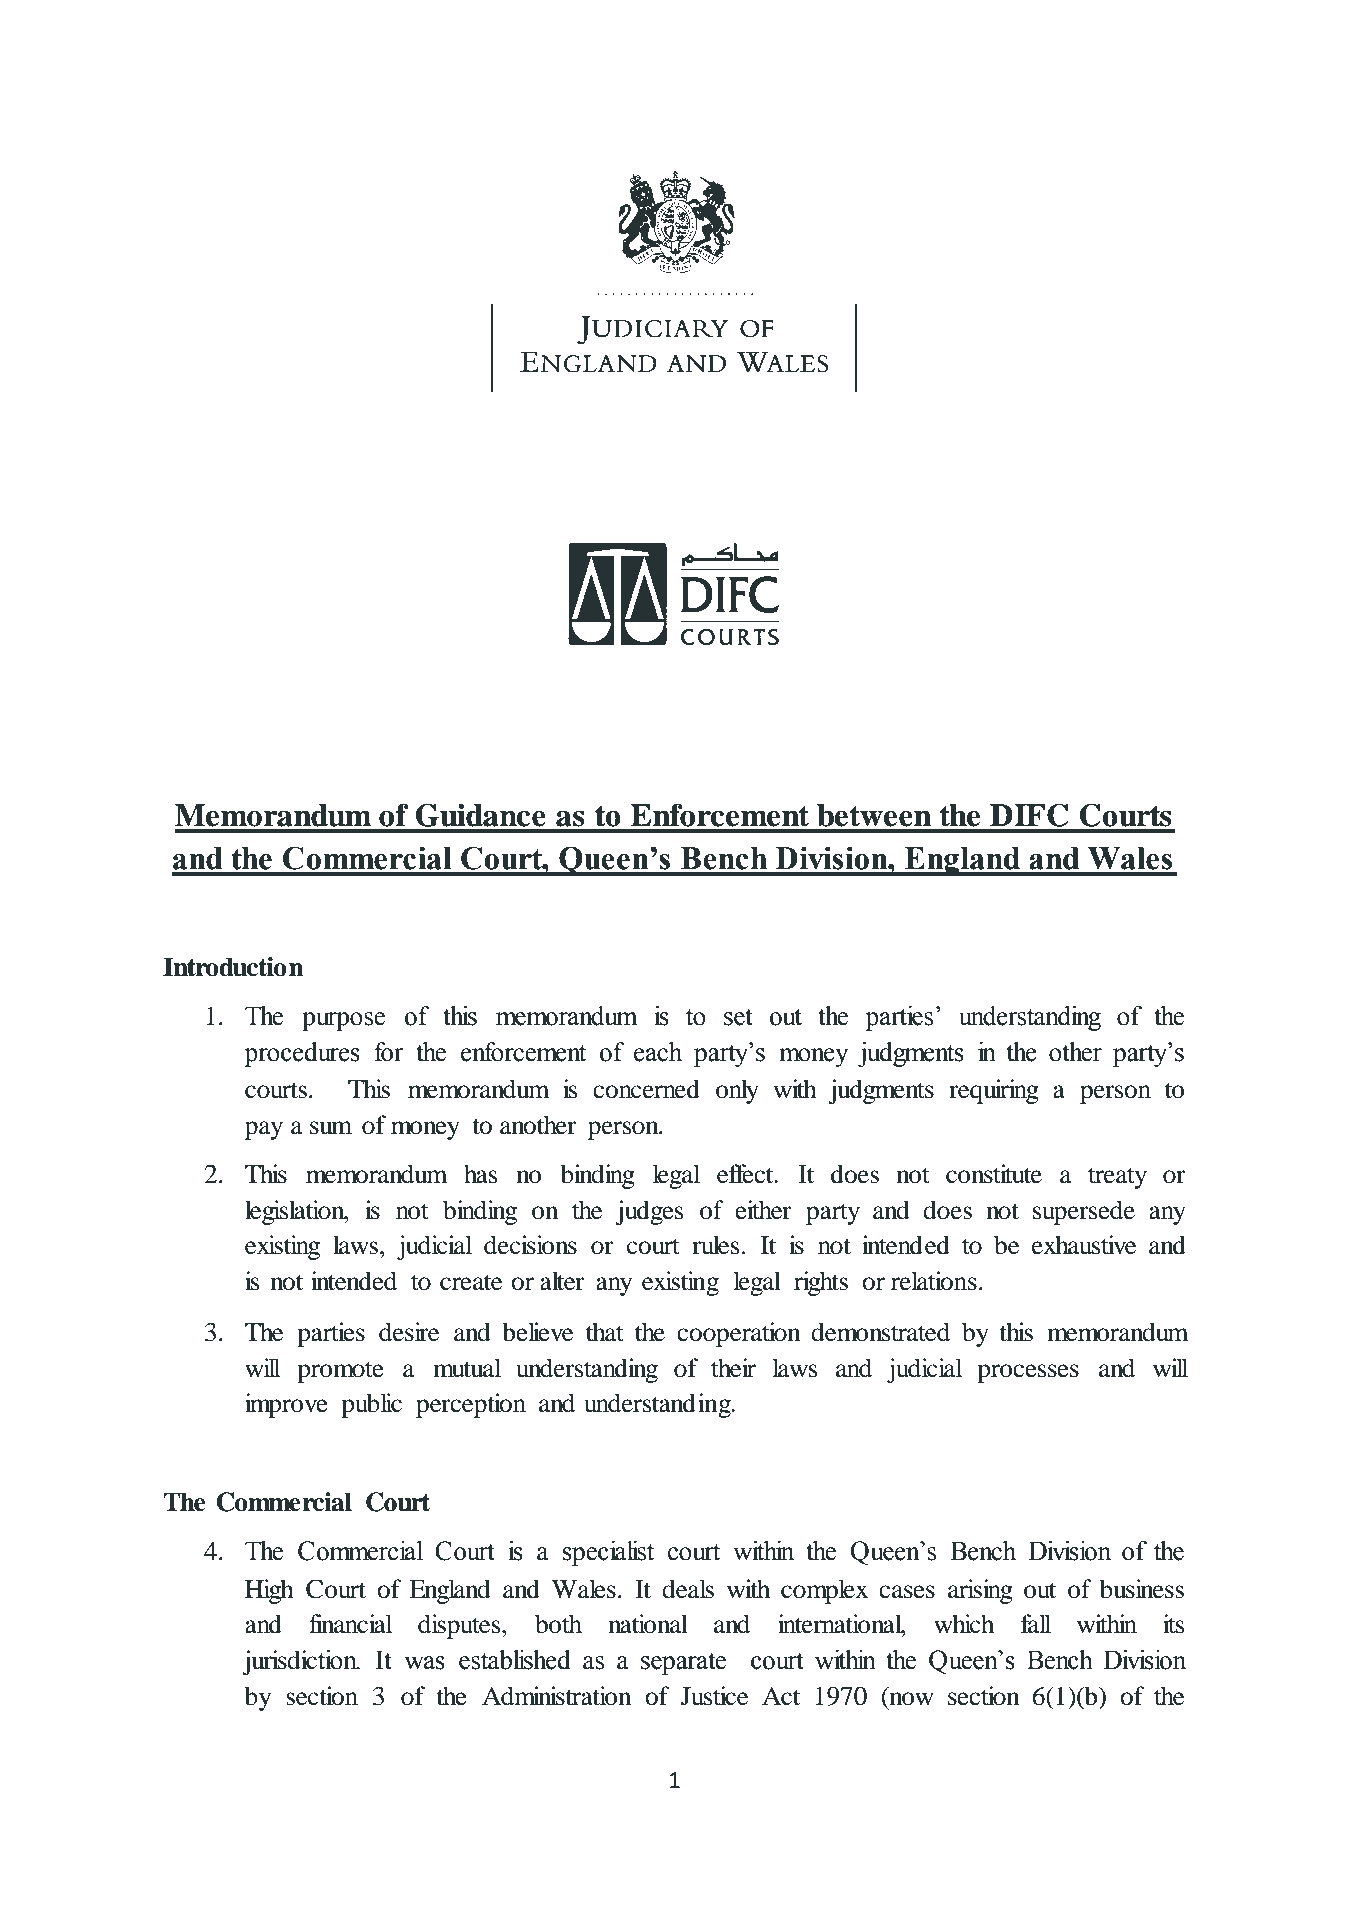  What do you see at coordinates (1028, 1373) in the page?
I see `processes` at bounding box center [1028, 1373].
